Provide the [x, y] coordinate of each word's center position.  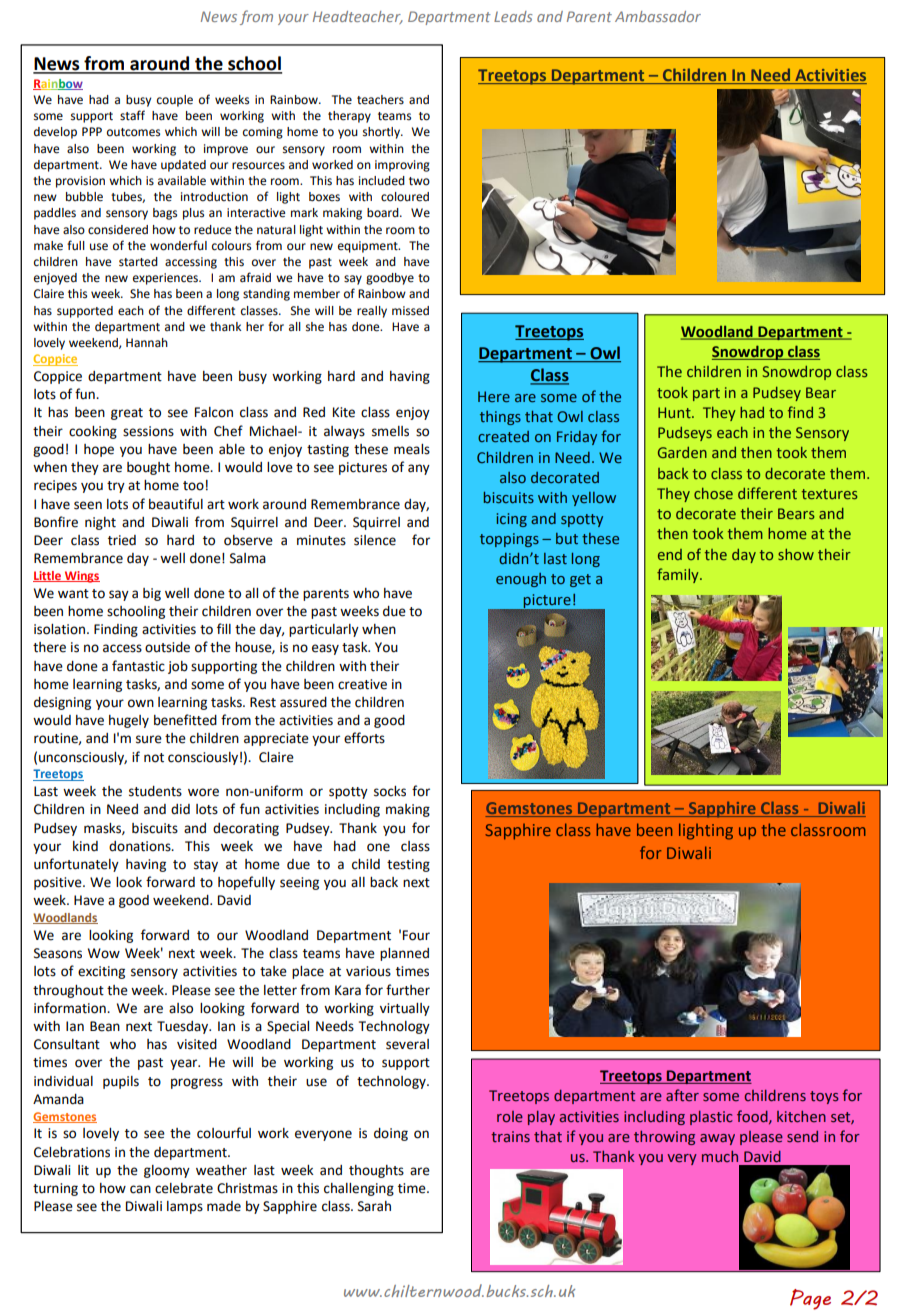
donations [141, 846]
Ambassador [658, 16]
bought [148, 468]
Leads [513, 16]
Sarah [374, 1206]
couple [175, 101]
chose [713, 493]
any [419, 469]
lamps [185, 1207]
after [682, 1095]
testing [408, 865]
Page [810, 1299]
